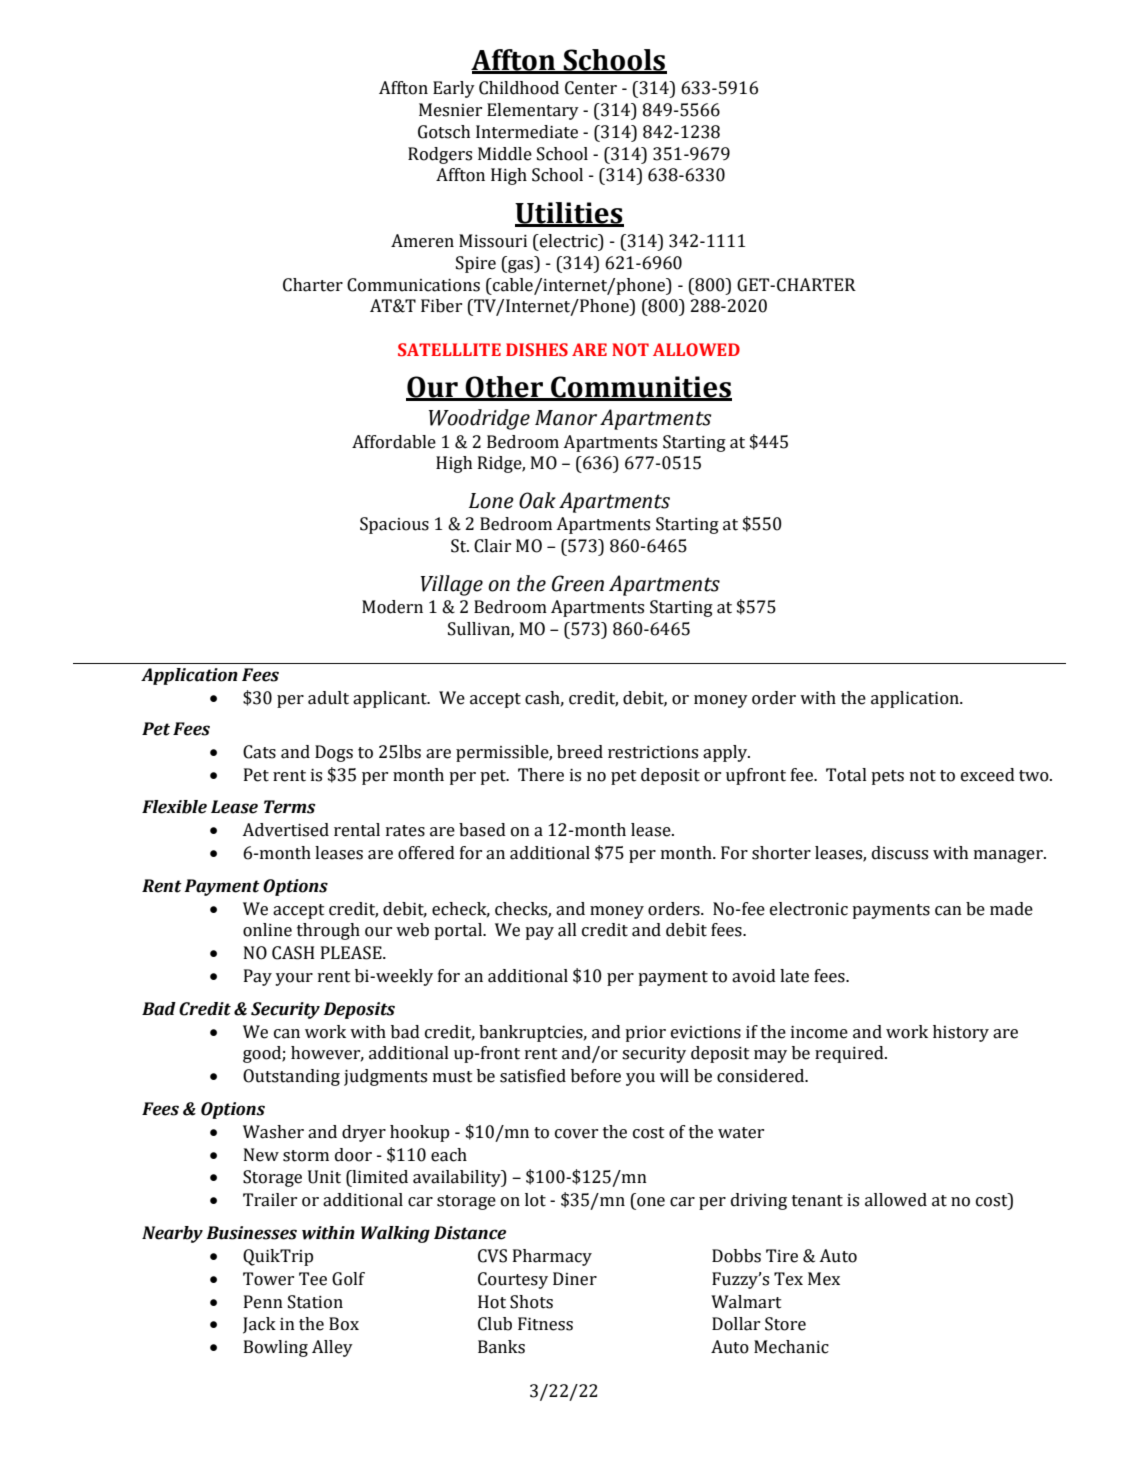  What do you see at coordinates (440, 155) in the screenshot?
I see `Rodgers` at bounding box center [440, 155].
